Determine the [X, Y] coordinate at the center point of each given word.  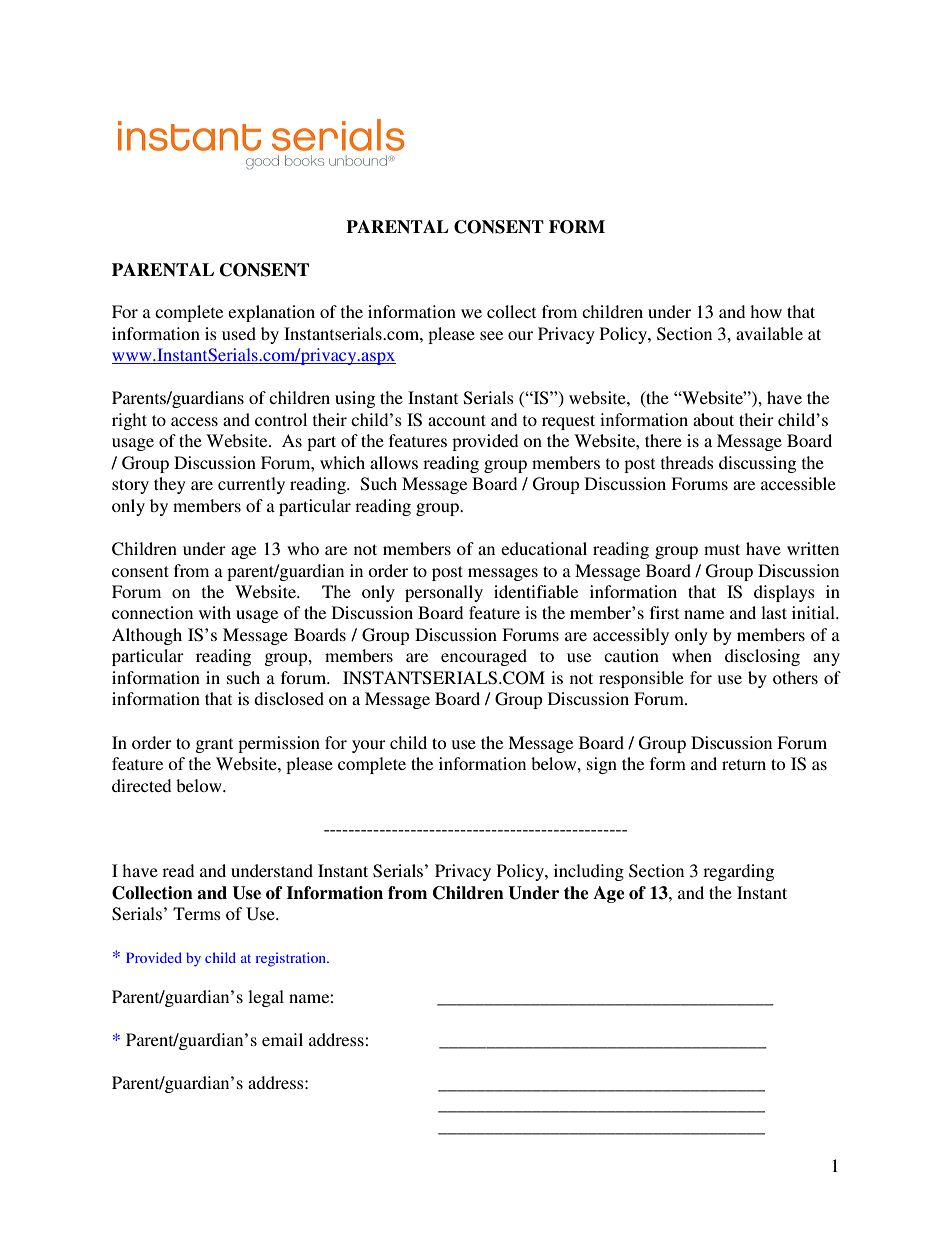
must [722, 549]
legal [266, 998]
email [282, 1039]
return [744, 764]
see [491, 335]
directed [141, 785]
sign [602, 765]
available [769, 333]
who [303, 548]
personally [444, 593]
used [239, 333]
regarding [738, 872]
